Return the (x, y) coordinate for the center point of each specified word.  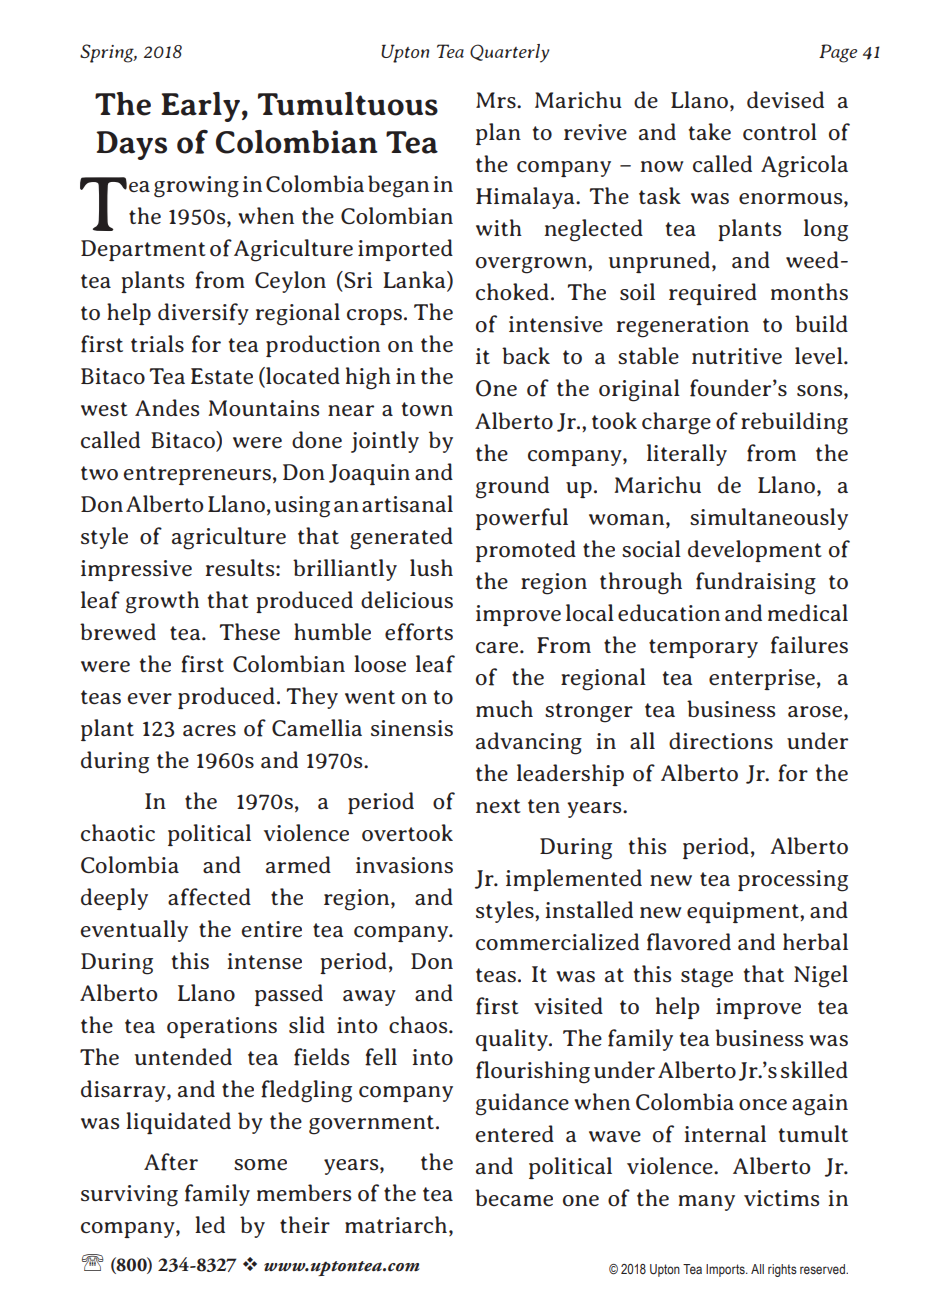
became (514, 1198)
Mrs (497, 100)
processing (793, 881)
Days (131, 145)
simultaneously (769, 519)
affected (209, 897)
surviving (129, 1196)
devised (785, 100)
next (498, 806)
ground (512, 487)
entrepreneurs (197, 475)
